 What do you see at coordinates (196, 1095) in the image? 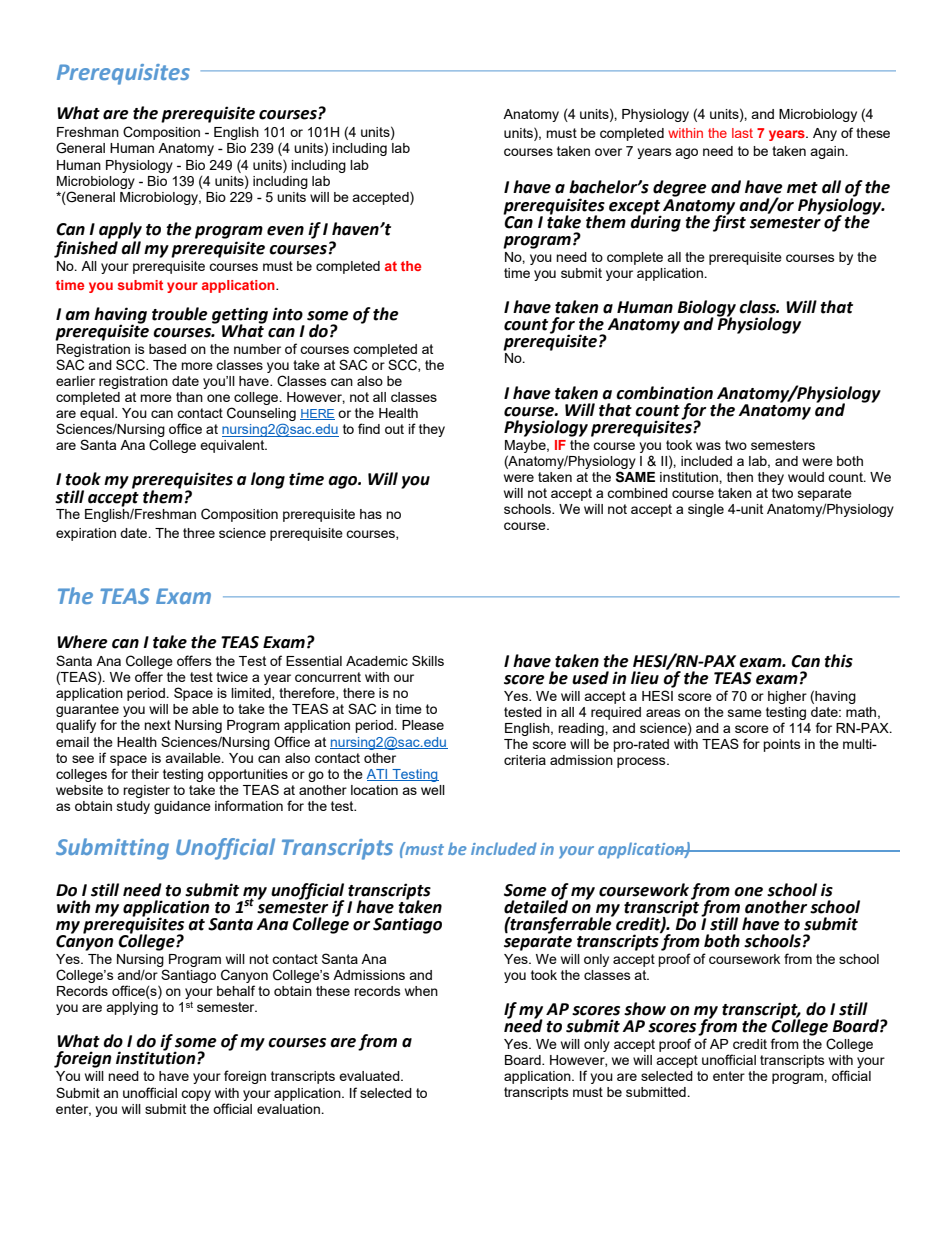
I see `copy` at bounding box center [196, 1095].
